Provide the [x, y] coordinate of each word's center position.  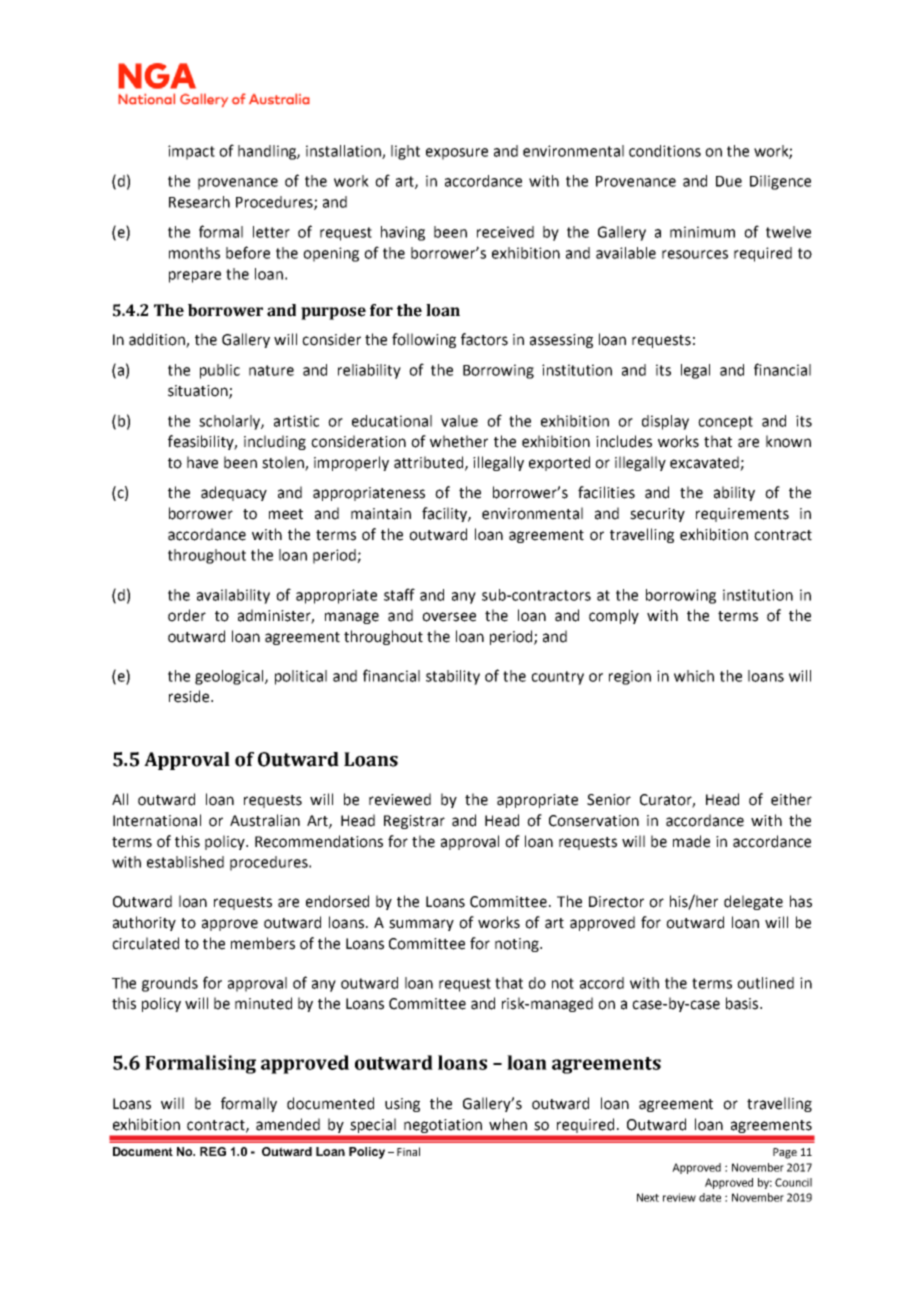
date [710, 1197]
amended [288, 1124]
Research [199, 202]
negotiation [443, 1126]
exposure [457, 154]
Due [729, 181]
